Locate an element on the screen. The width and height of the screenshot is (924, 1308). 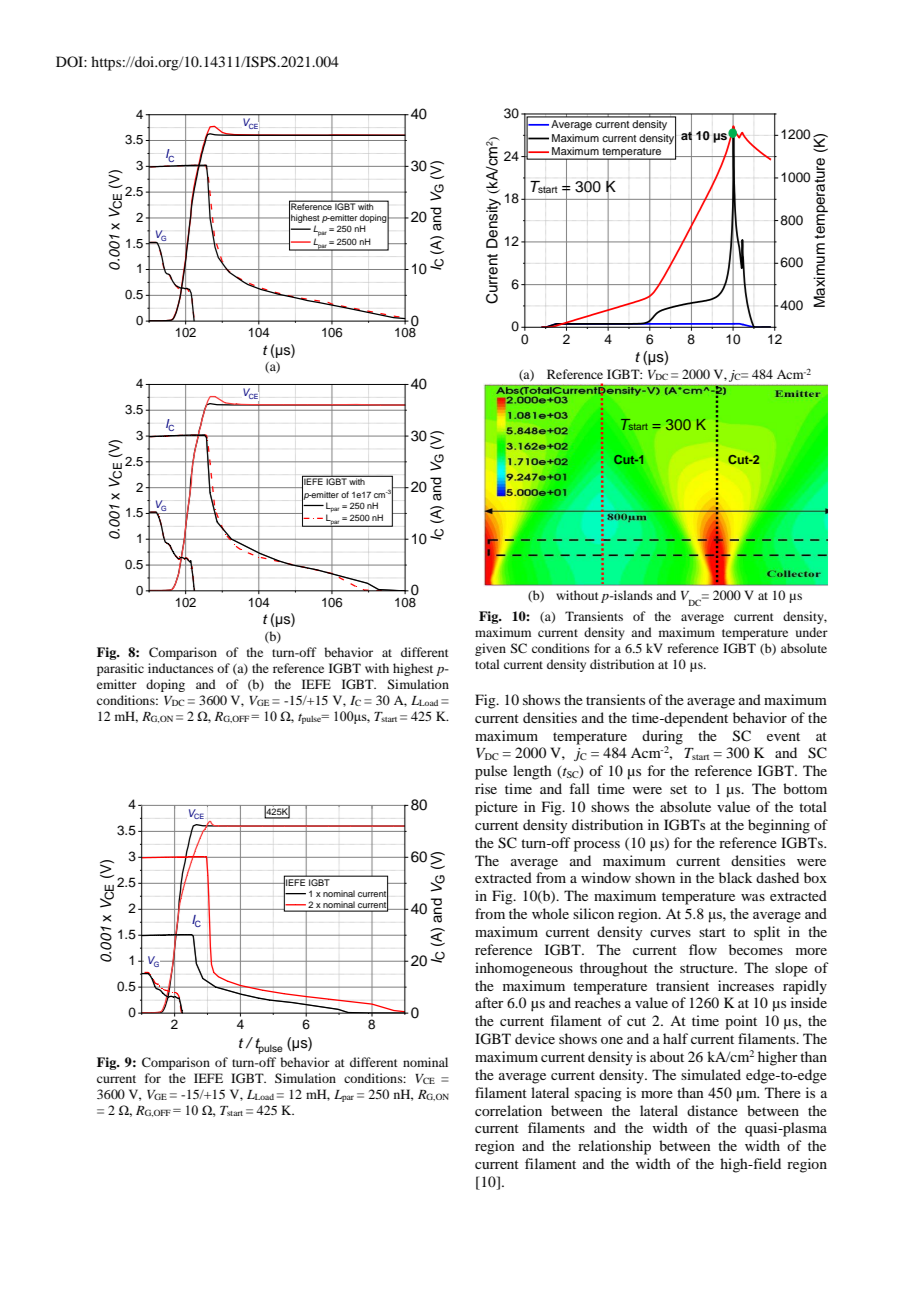
given is located at coordinates (490, 649).
